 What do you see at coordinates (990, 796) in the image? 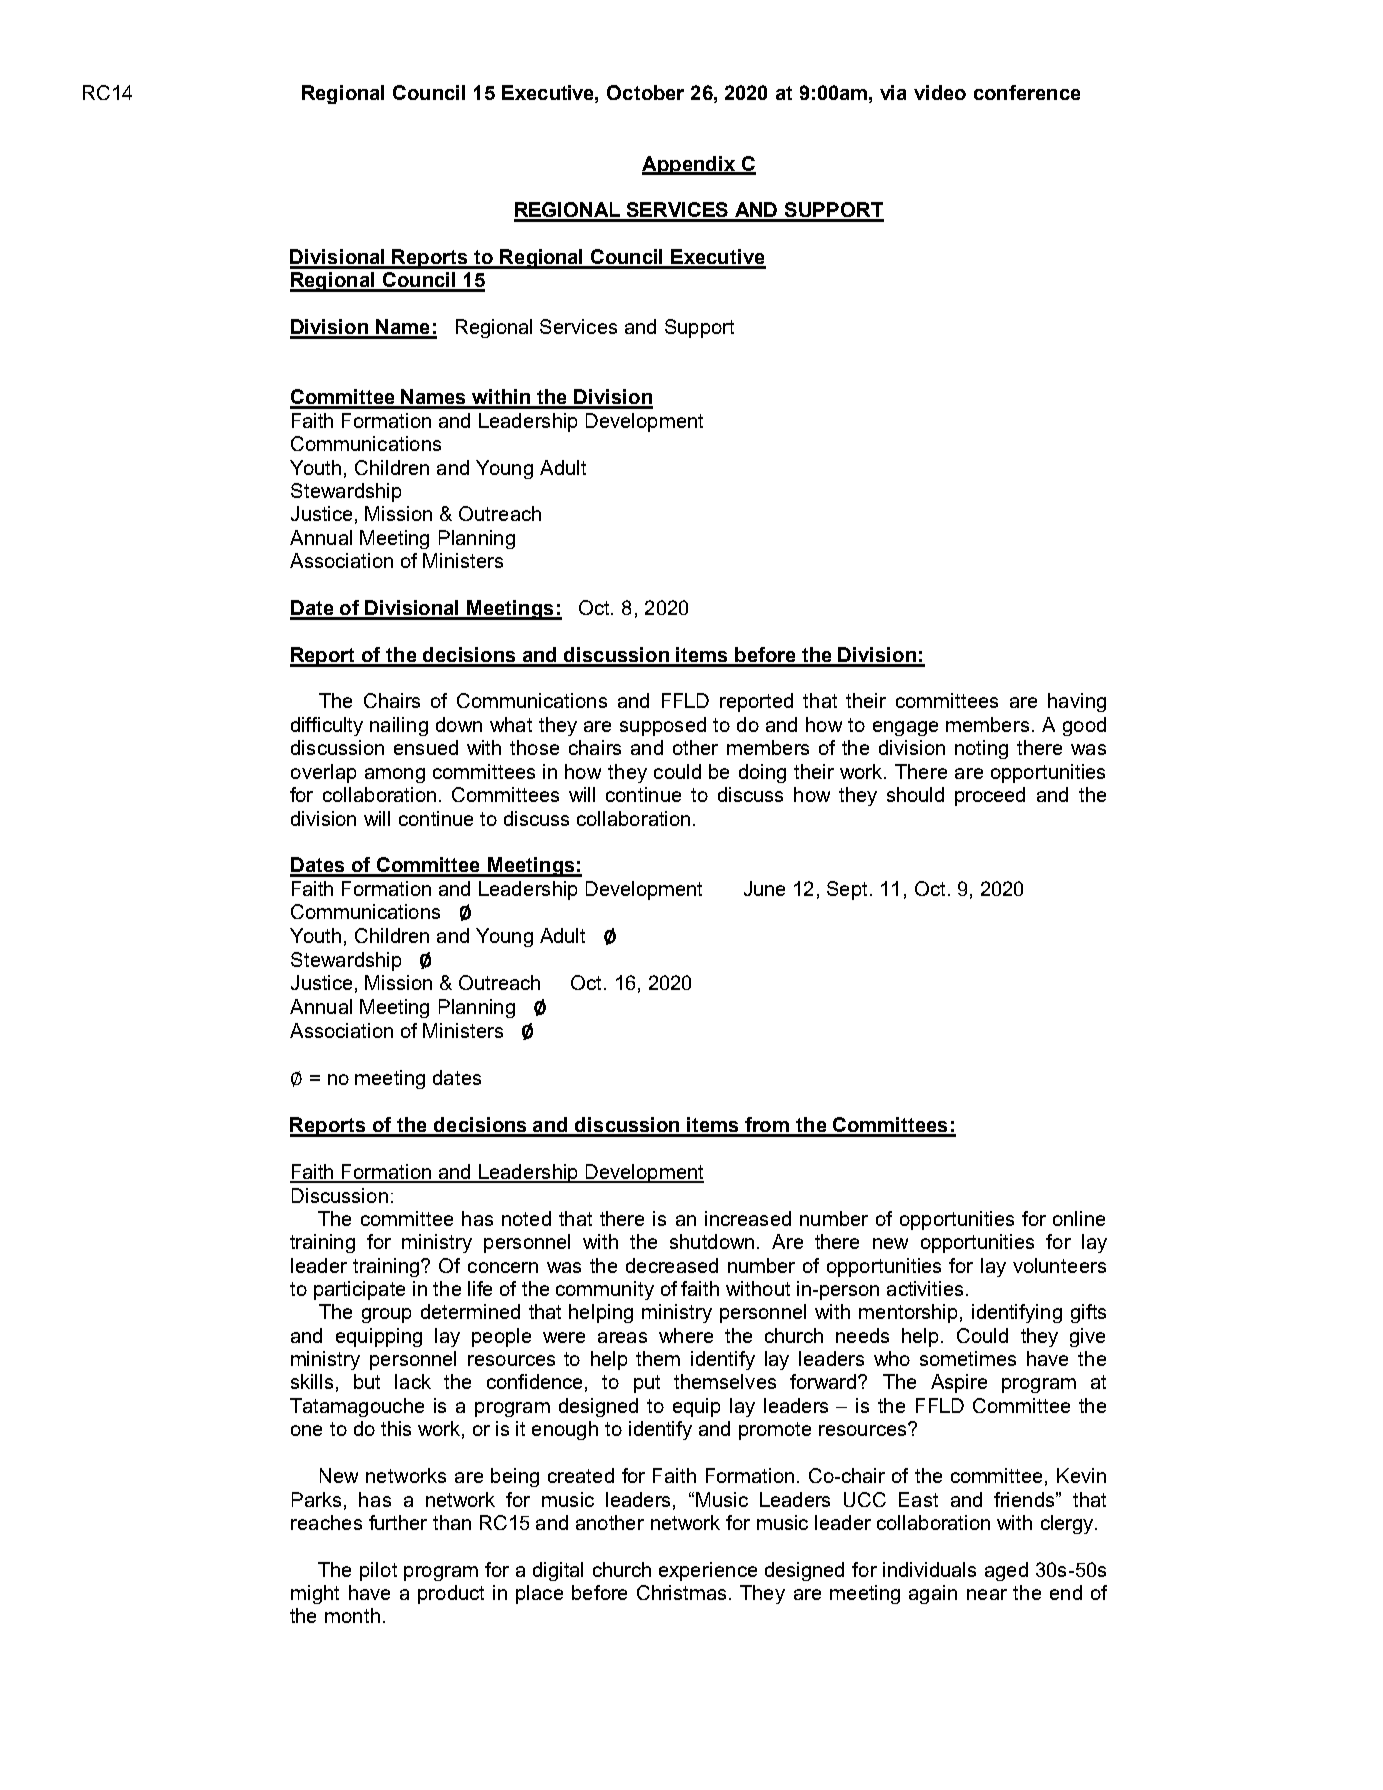
I see `proceed` at bounding box center [990, 796].
